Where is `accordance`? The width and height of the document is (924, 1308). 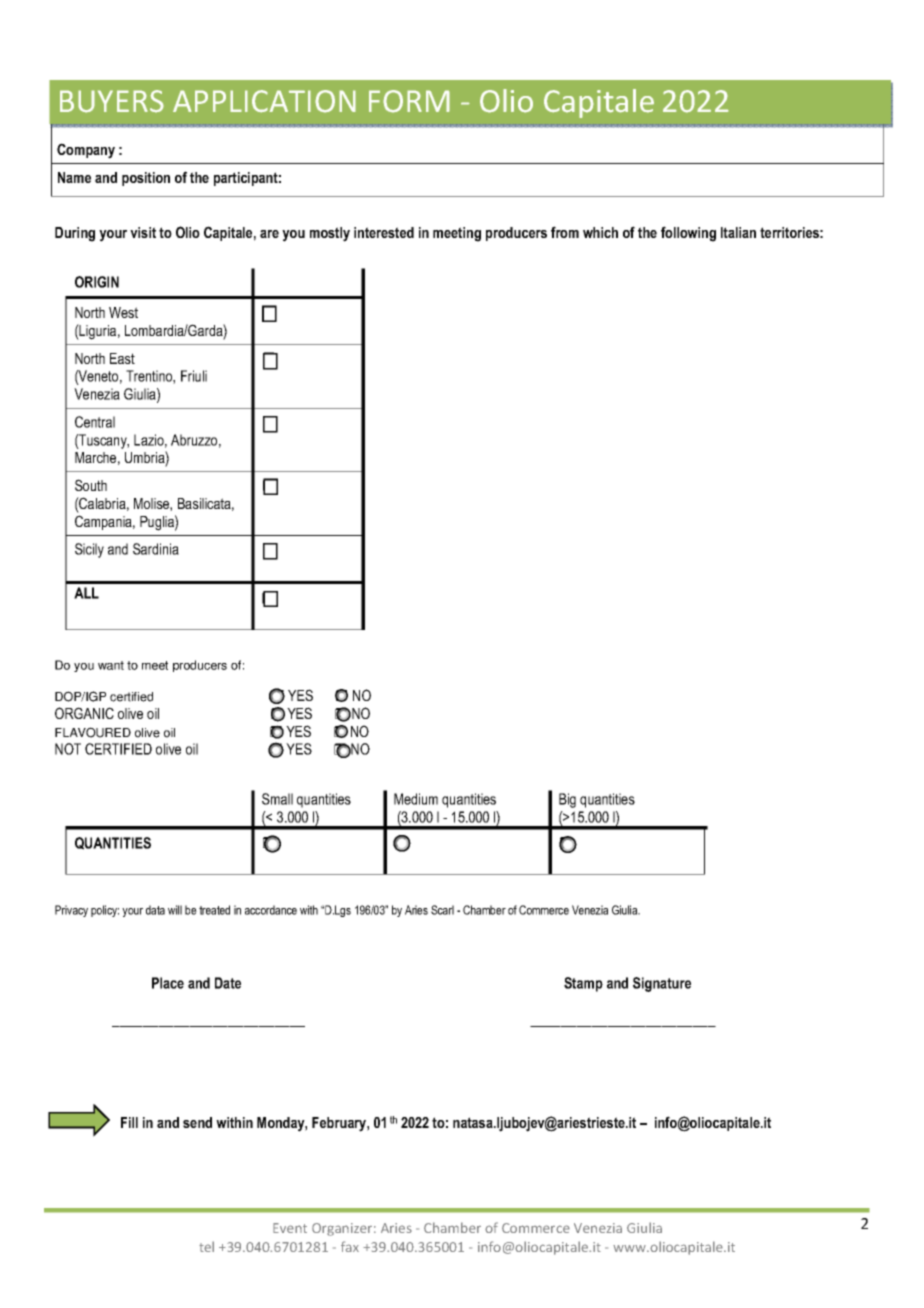
accordance is located at coordinates (271, 910).
